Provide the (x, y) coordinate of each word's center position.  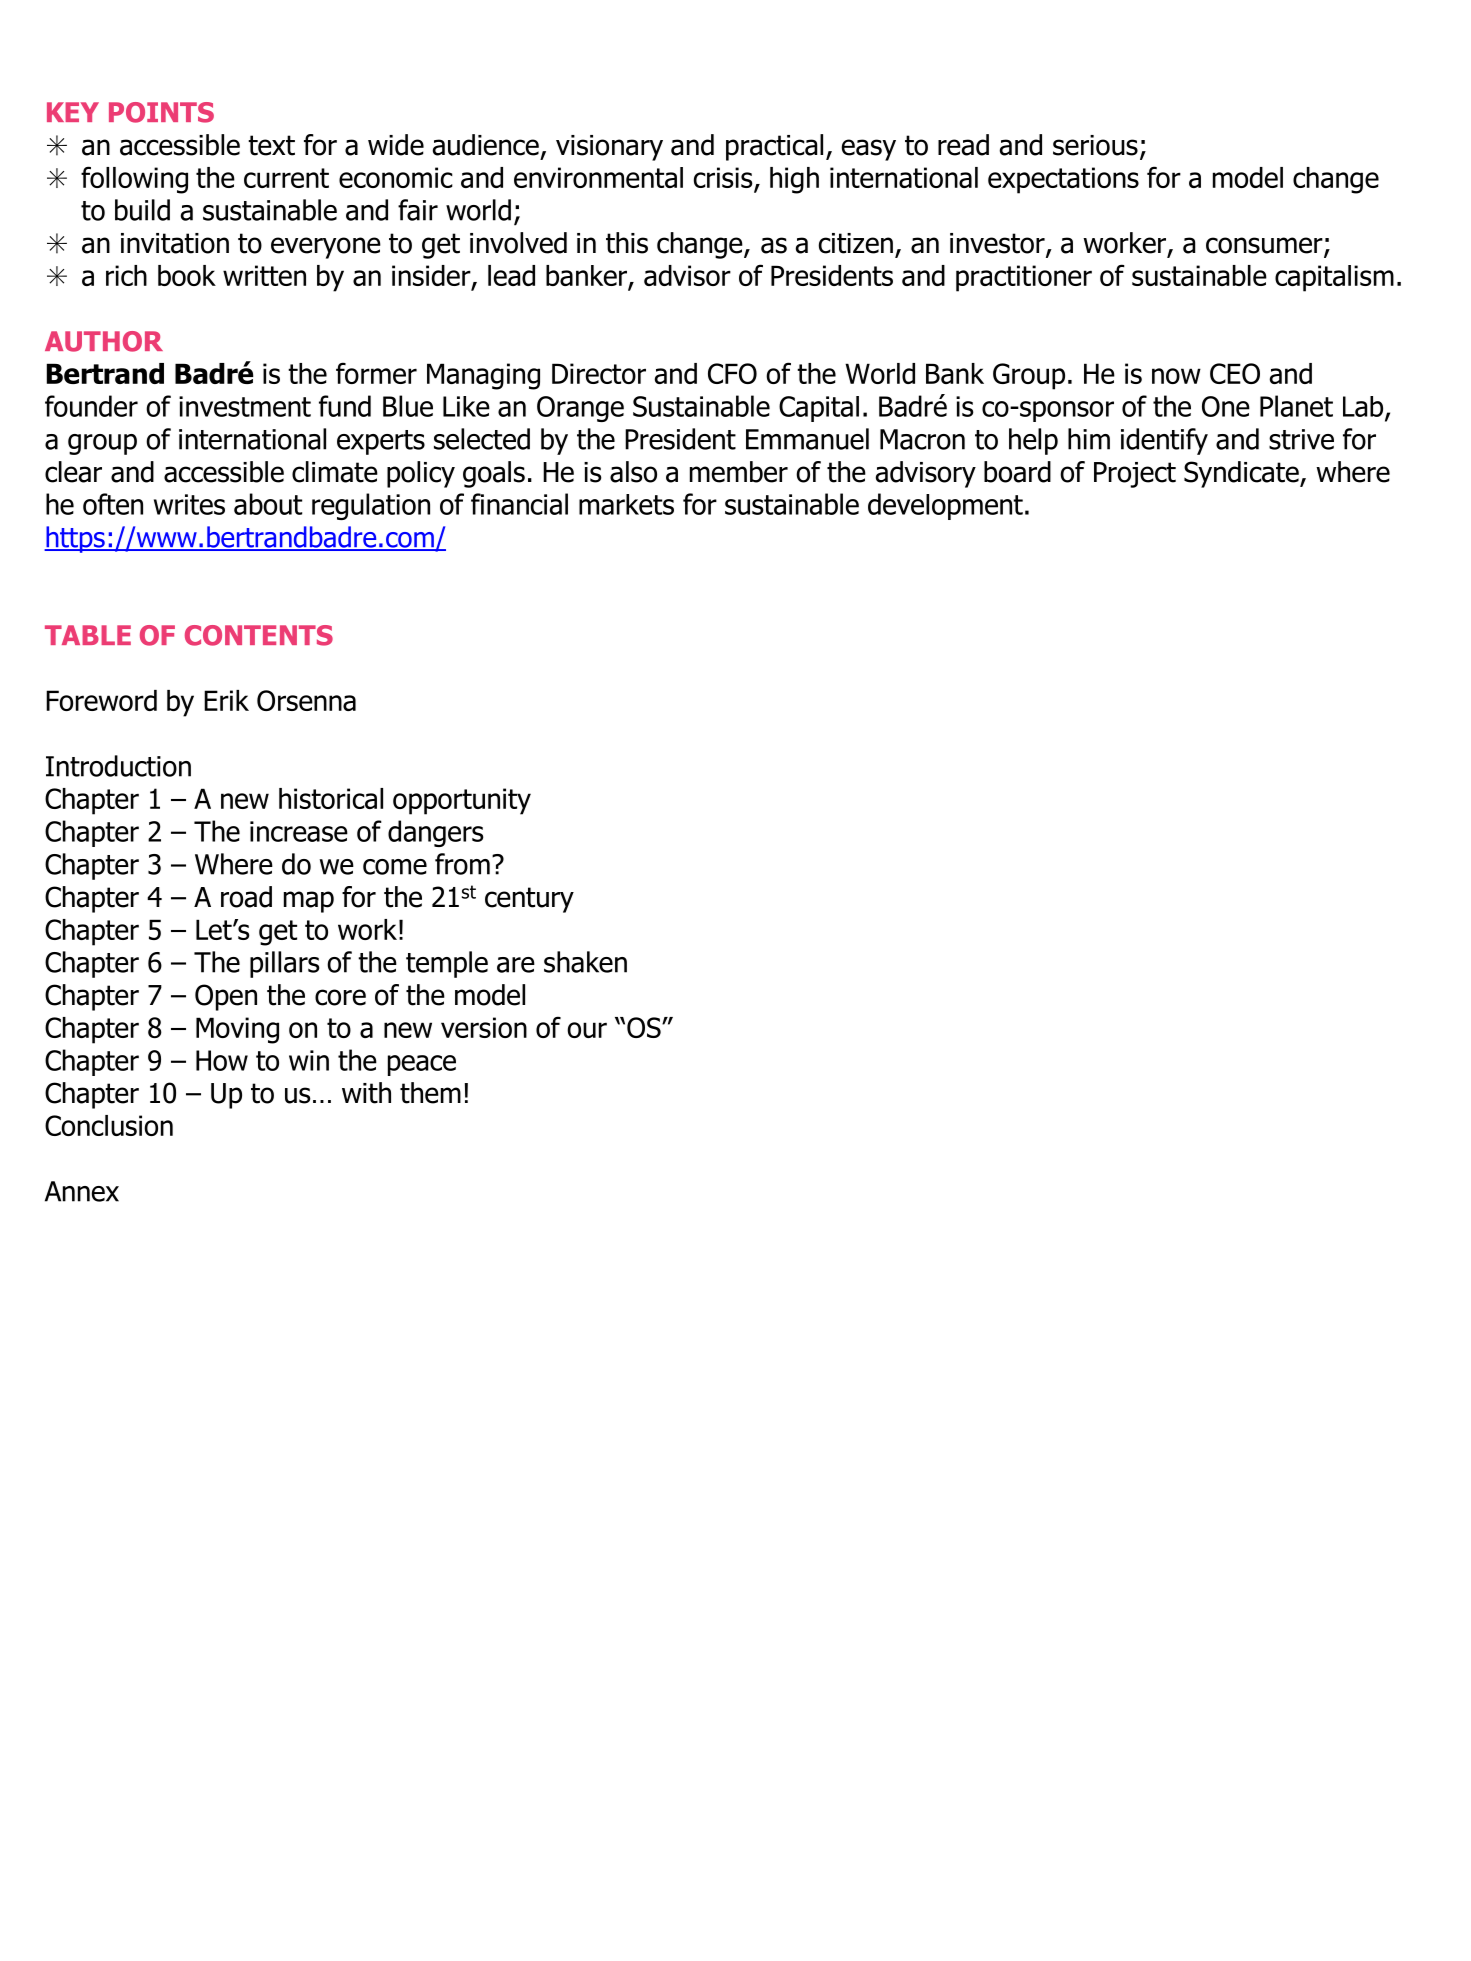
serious (1095, 145)
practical (774, 147)
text (271, 145)
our (587, 1030)
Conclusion (109, 1125)
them (430, 1093)
